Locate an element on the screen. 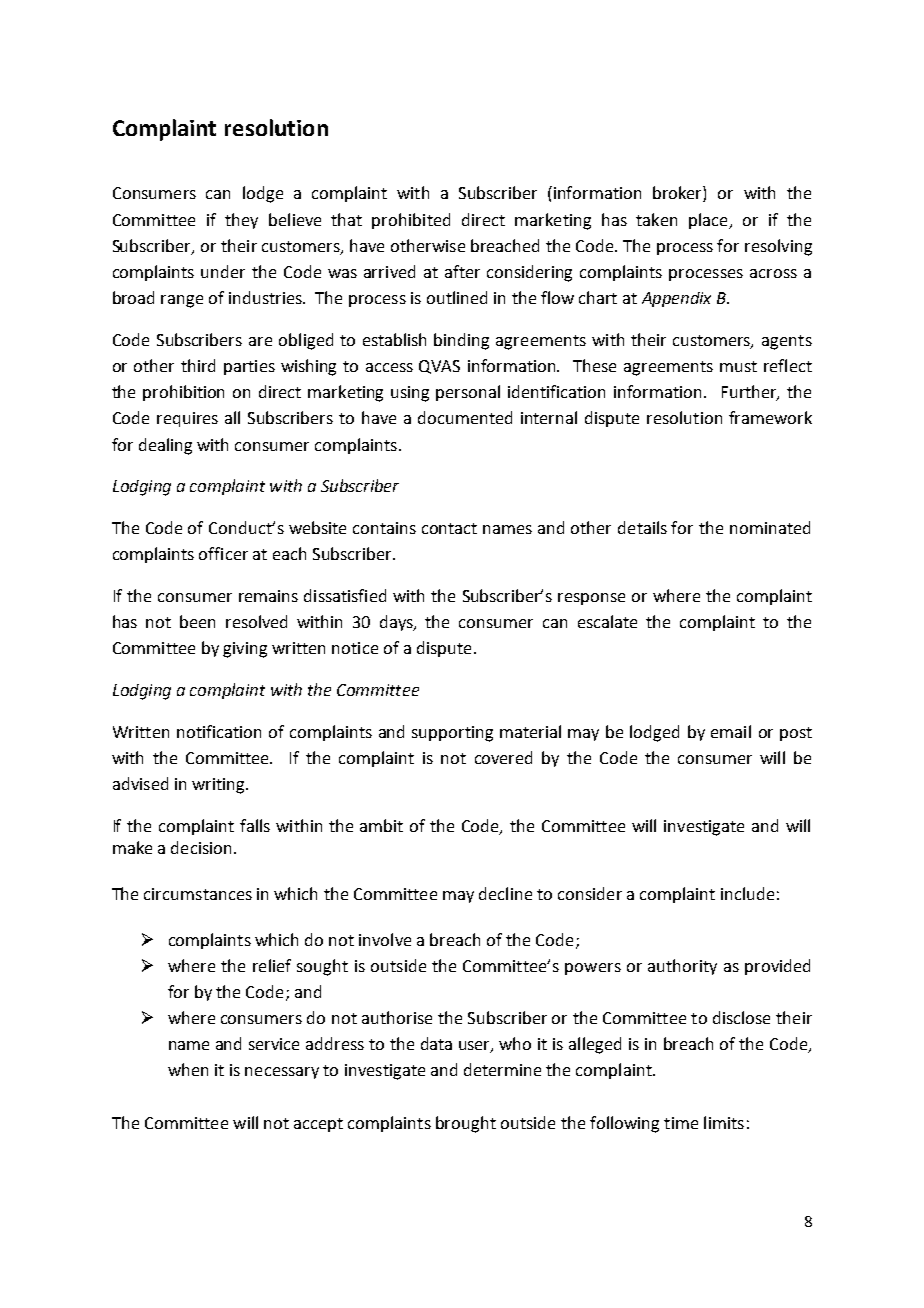 The height and width of the screenshot is (1308, 924). include is located at coordinates (747, 893).
